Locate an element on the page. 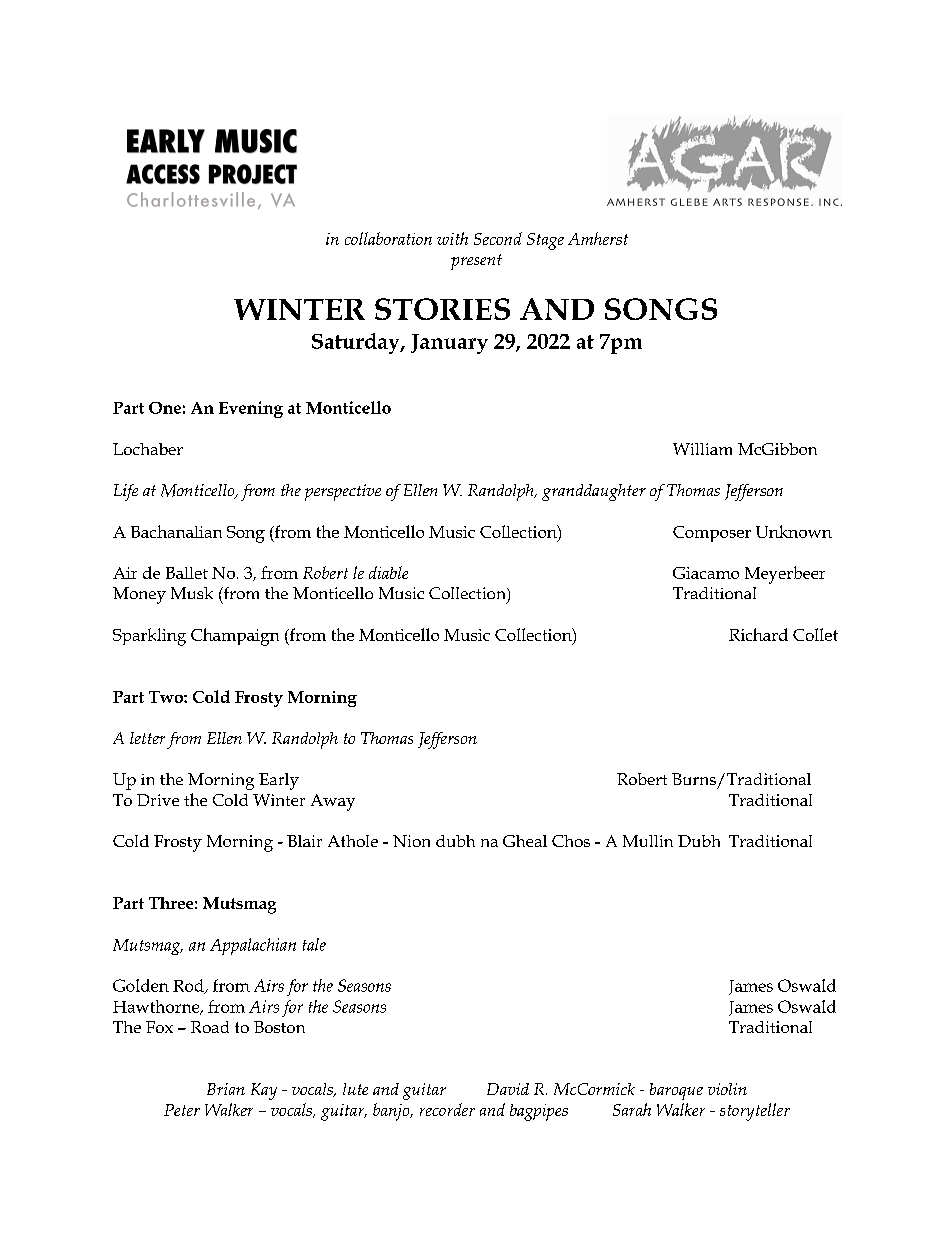  David is located at coordinates (508, 1089).
